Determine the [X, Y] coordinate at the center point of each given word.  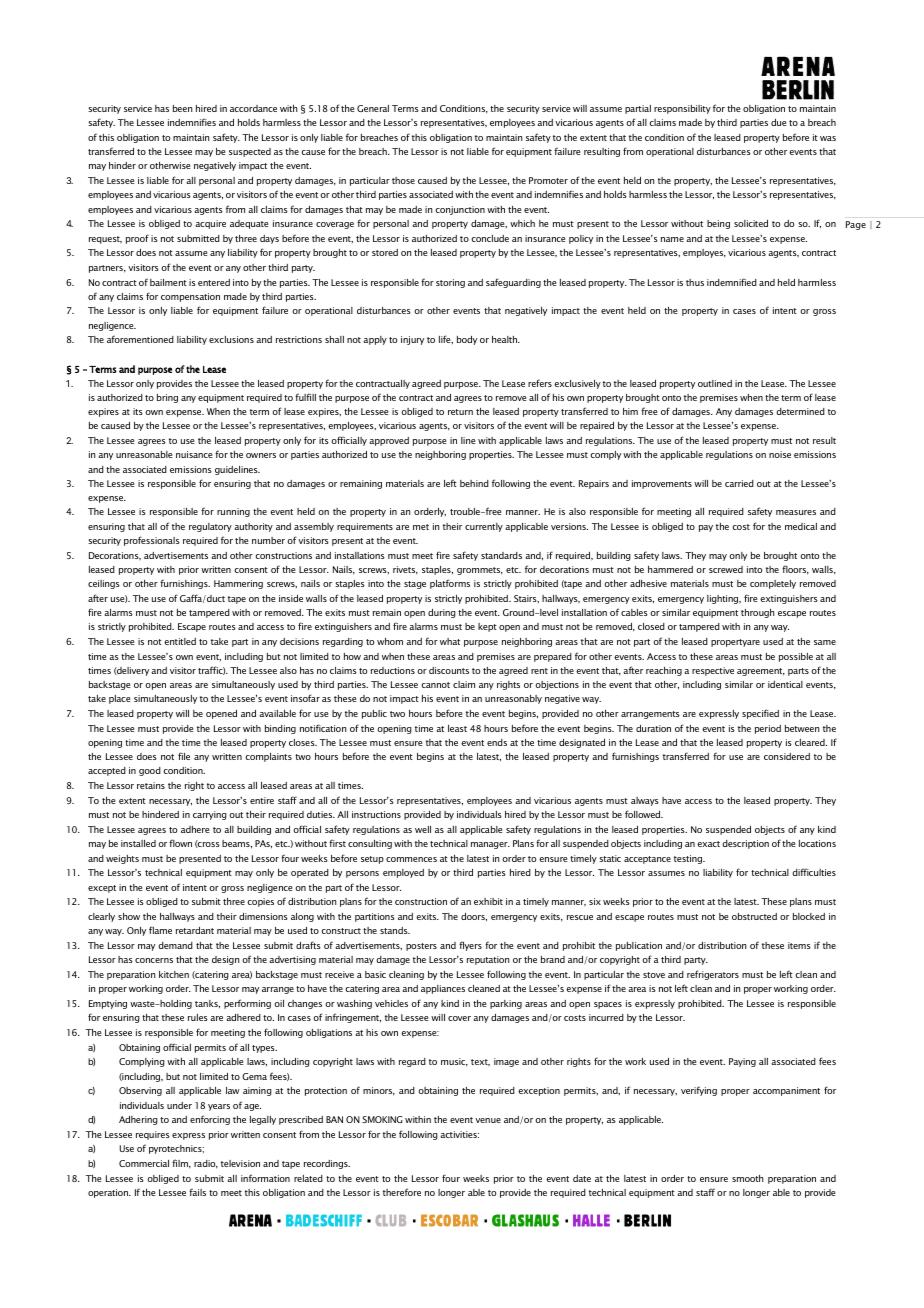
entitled [180, 641]
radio [206, 1164]
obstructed [754, 916]
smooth [747, 1178]
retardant [195, 930]
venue [488, 1120]
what [450, 641]
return [460, 412]
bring [167, 398]
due [778, 122]
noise [780, 454]
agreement [761, 672]
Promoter [548, 180]
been [182, 108]
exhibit [488, 901]
